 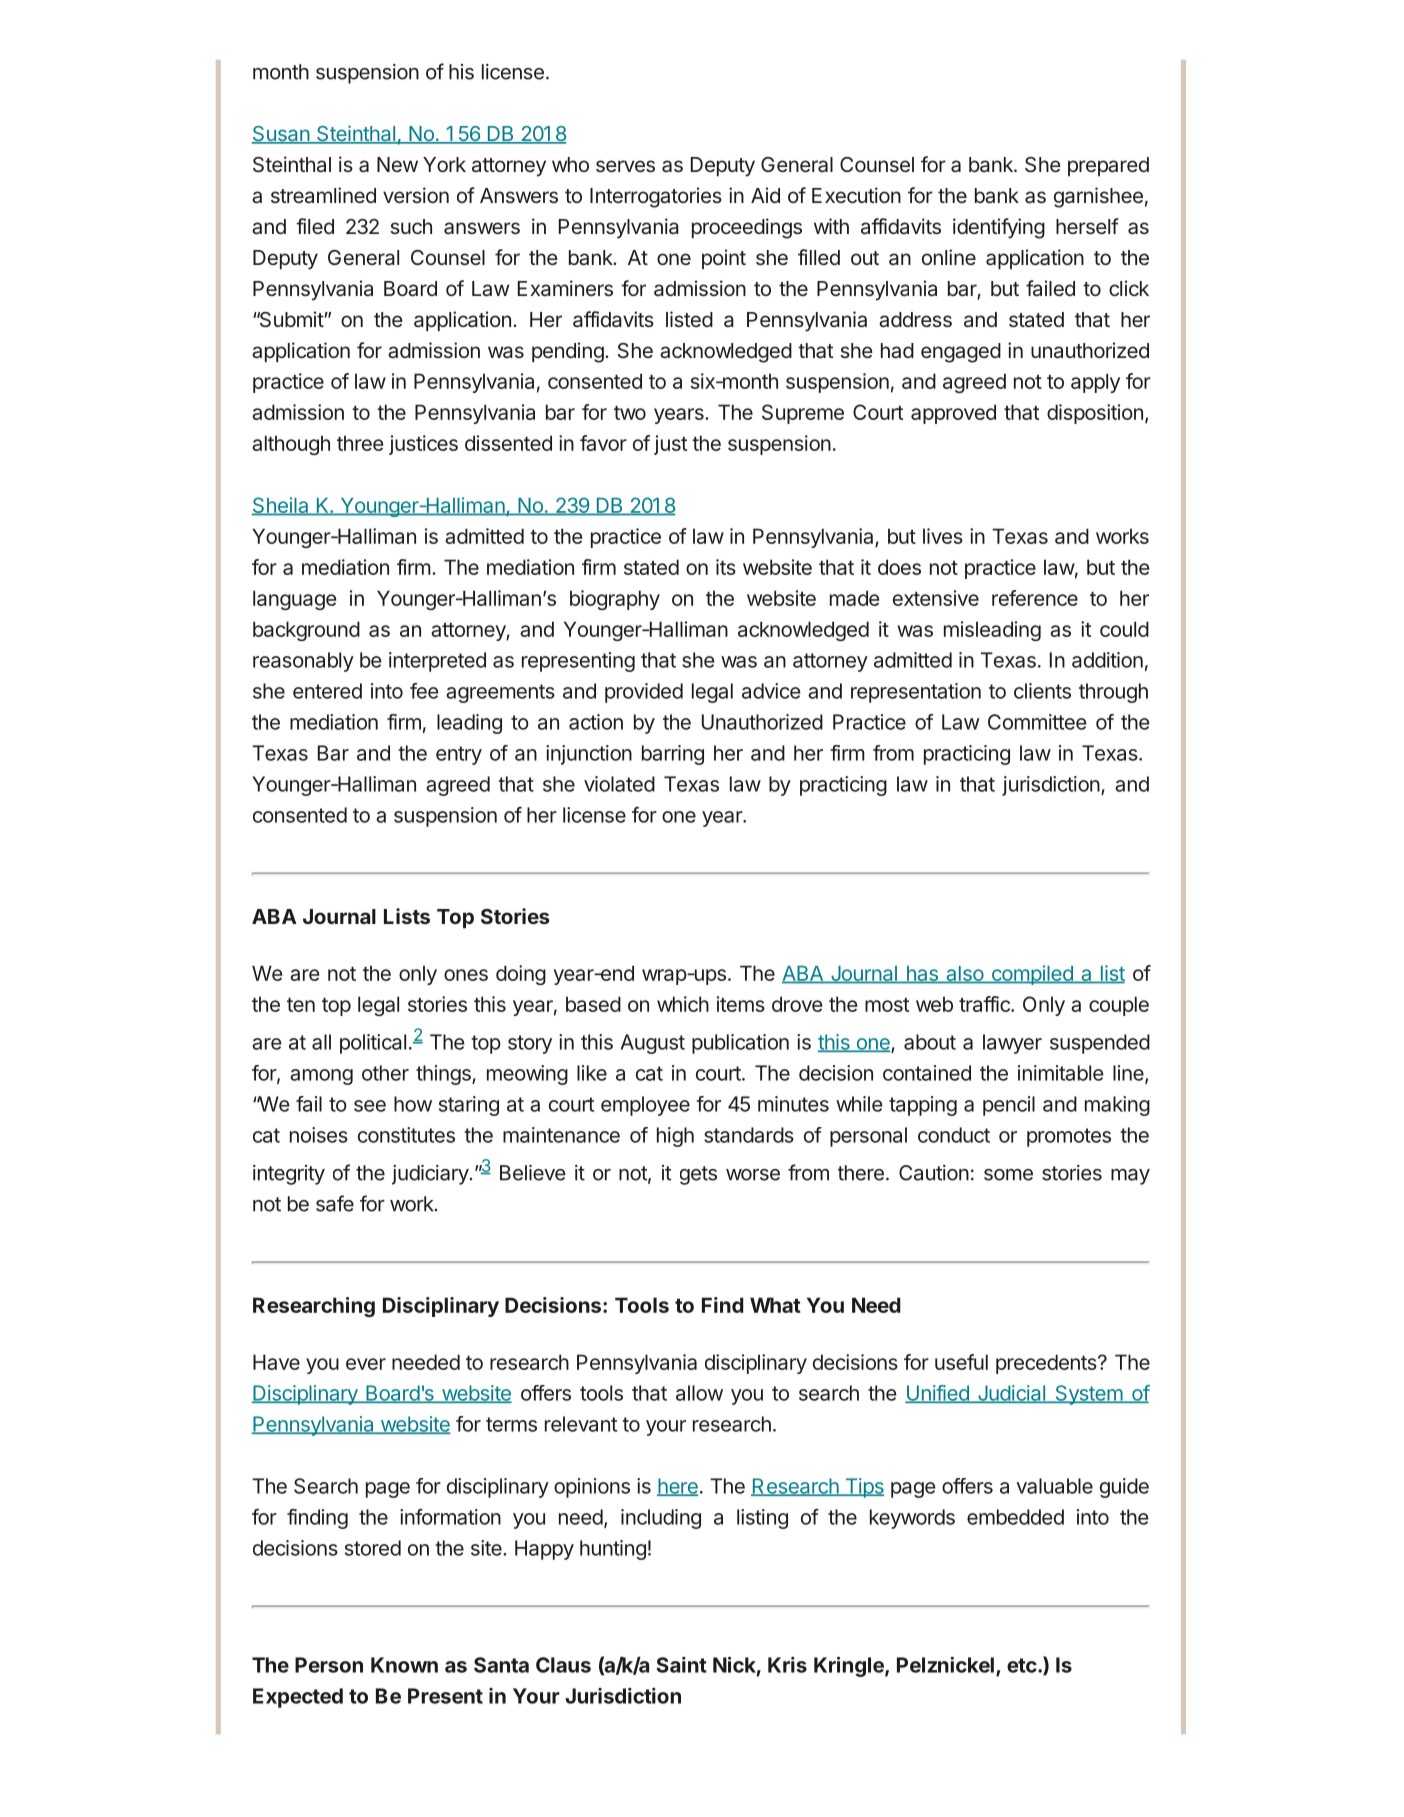 What do you see at coordinates (656, 197) in the screenshot?
I see `Interrogatories` at bounding box center [656, 197].
